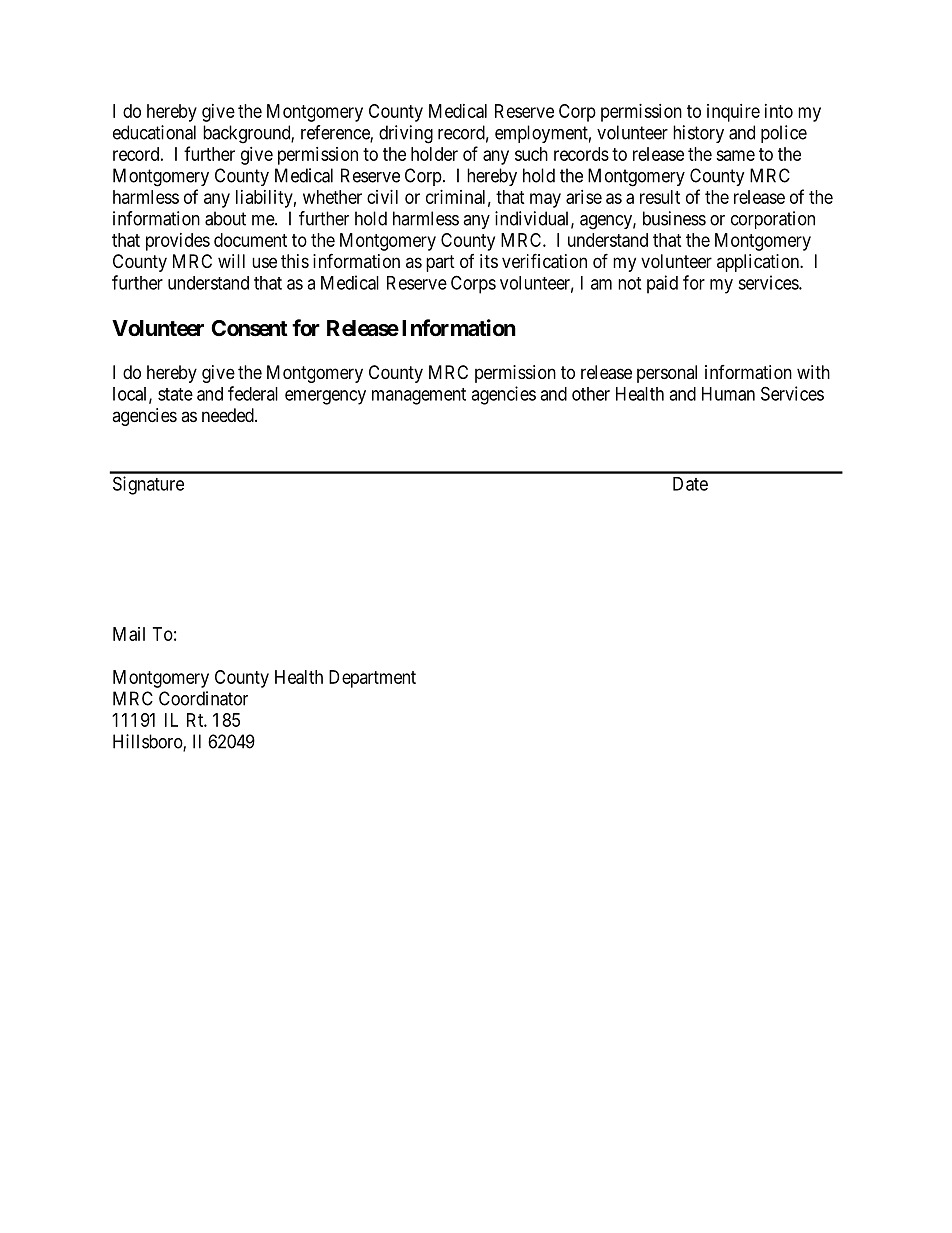 The width and height of the screenshot is (952, 1233). What do you see at coordinates (229, 415) in the screenshot?
I see `needed` at bounding box center [229, 415].
